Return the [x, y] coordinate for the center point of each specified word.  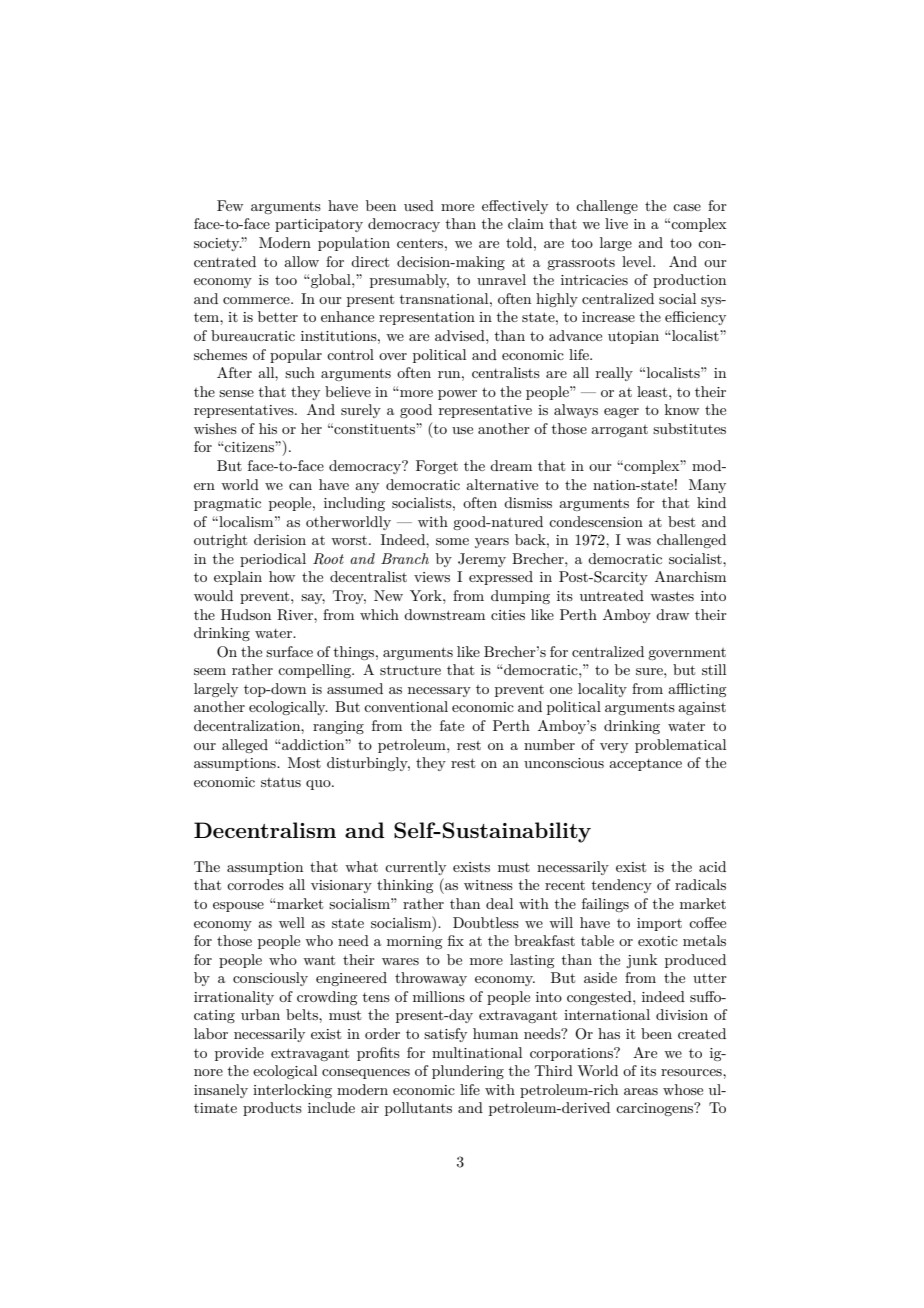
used [419, 205]
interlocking [292, 1091]
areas [641, 1091]
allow [301, 261]
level [638, 261]
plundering [468, 1072]
